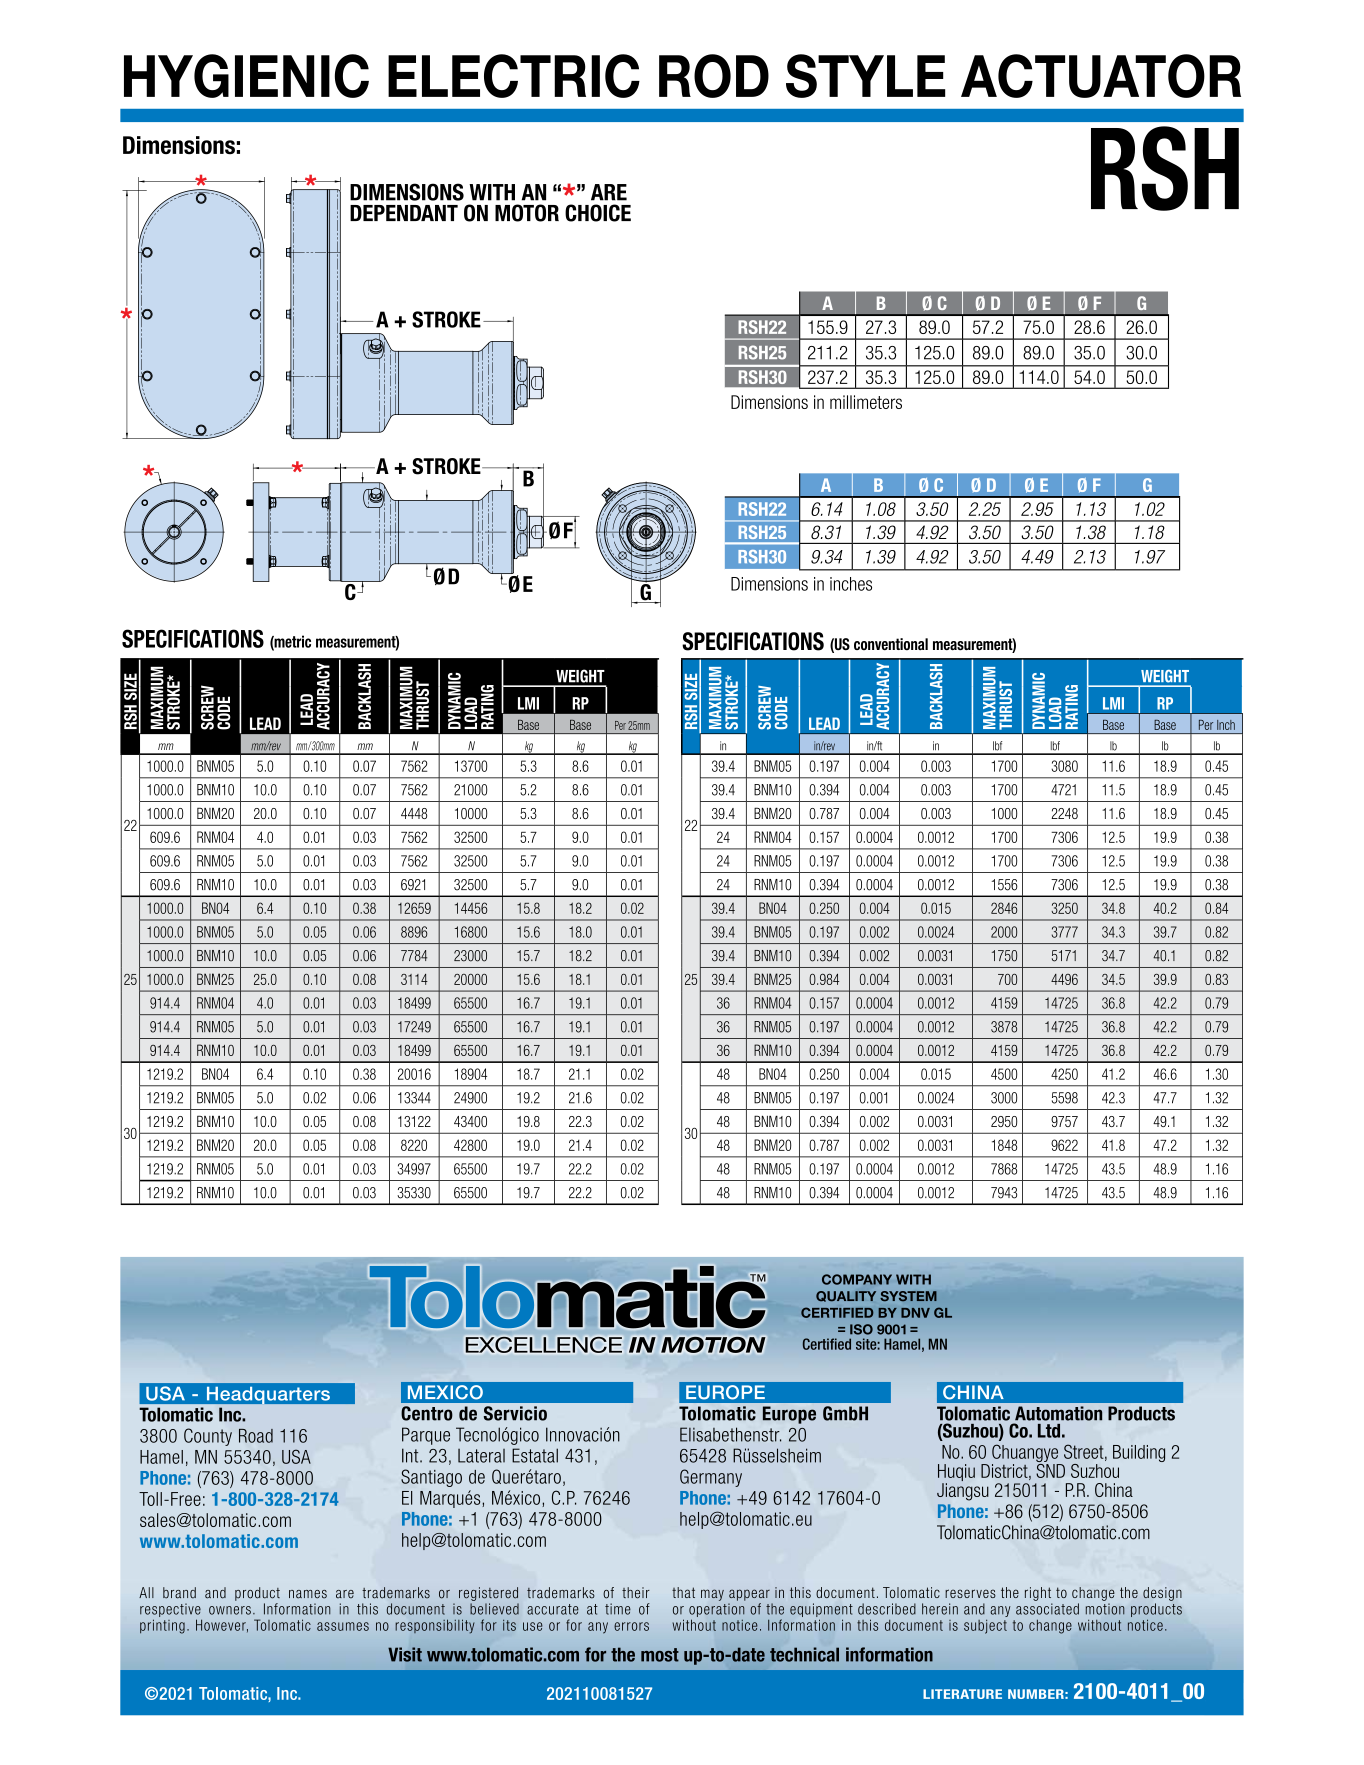 The width and height of the image is (1364, 1765). Describe the element at coordinates (598, 213) in the image. I see `CHOICE` at that location.
